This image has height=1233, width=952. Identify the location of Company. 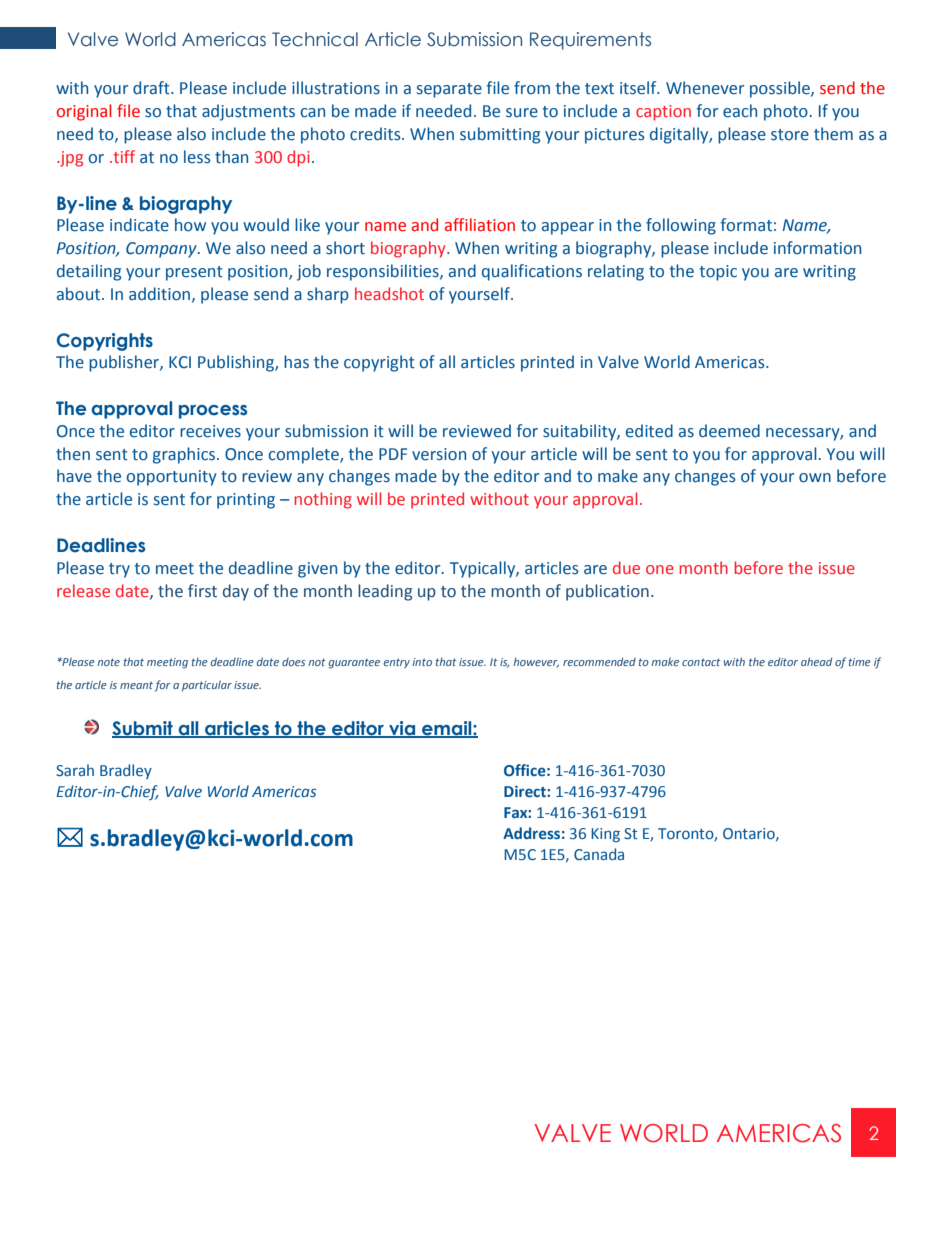
(162, 250).
